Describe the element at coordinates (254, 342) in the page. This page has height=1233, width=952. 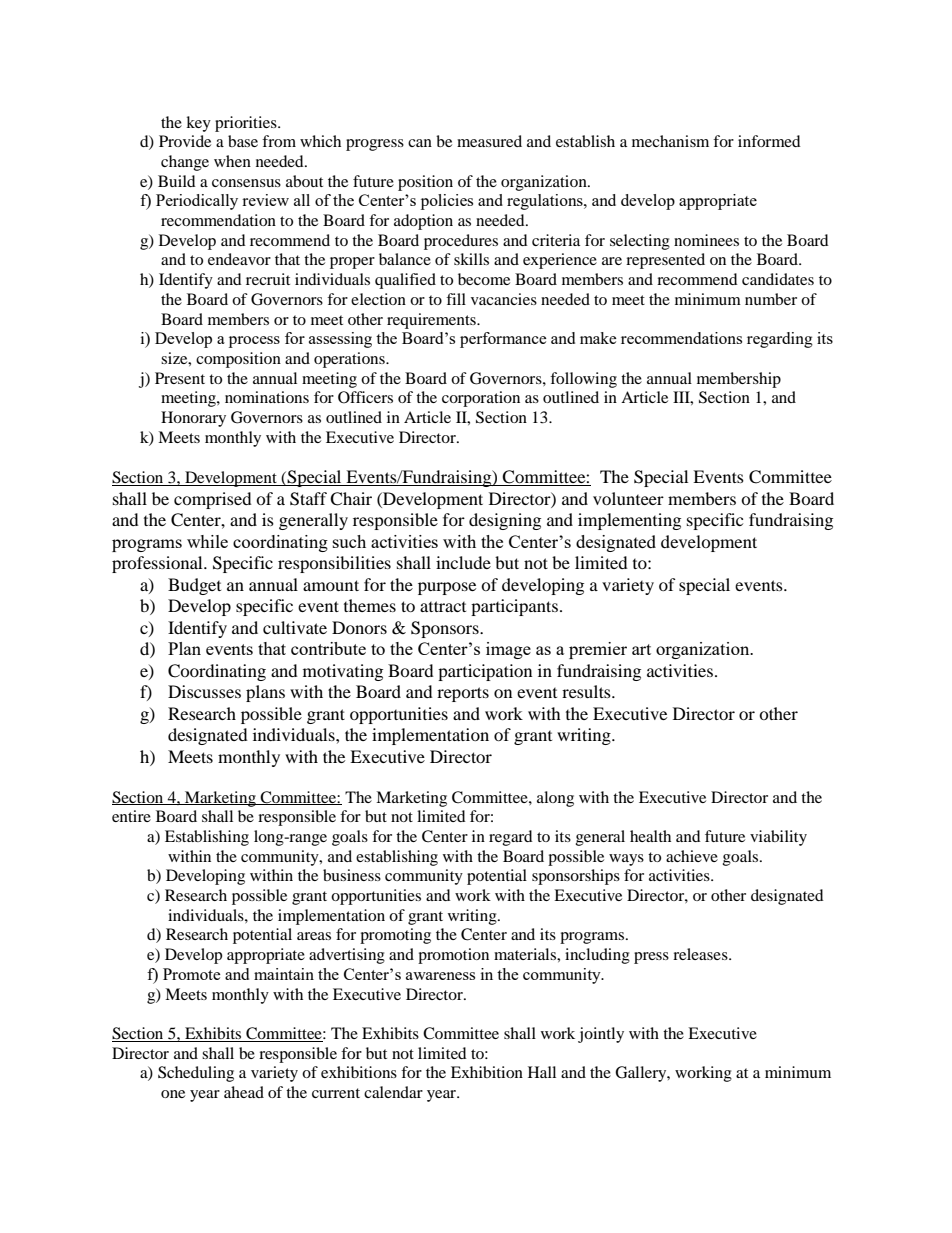
I see `process` at that location.
